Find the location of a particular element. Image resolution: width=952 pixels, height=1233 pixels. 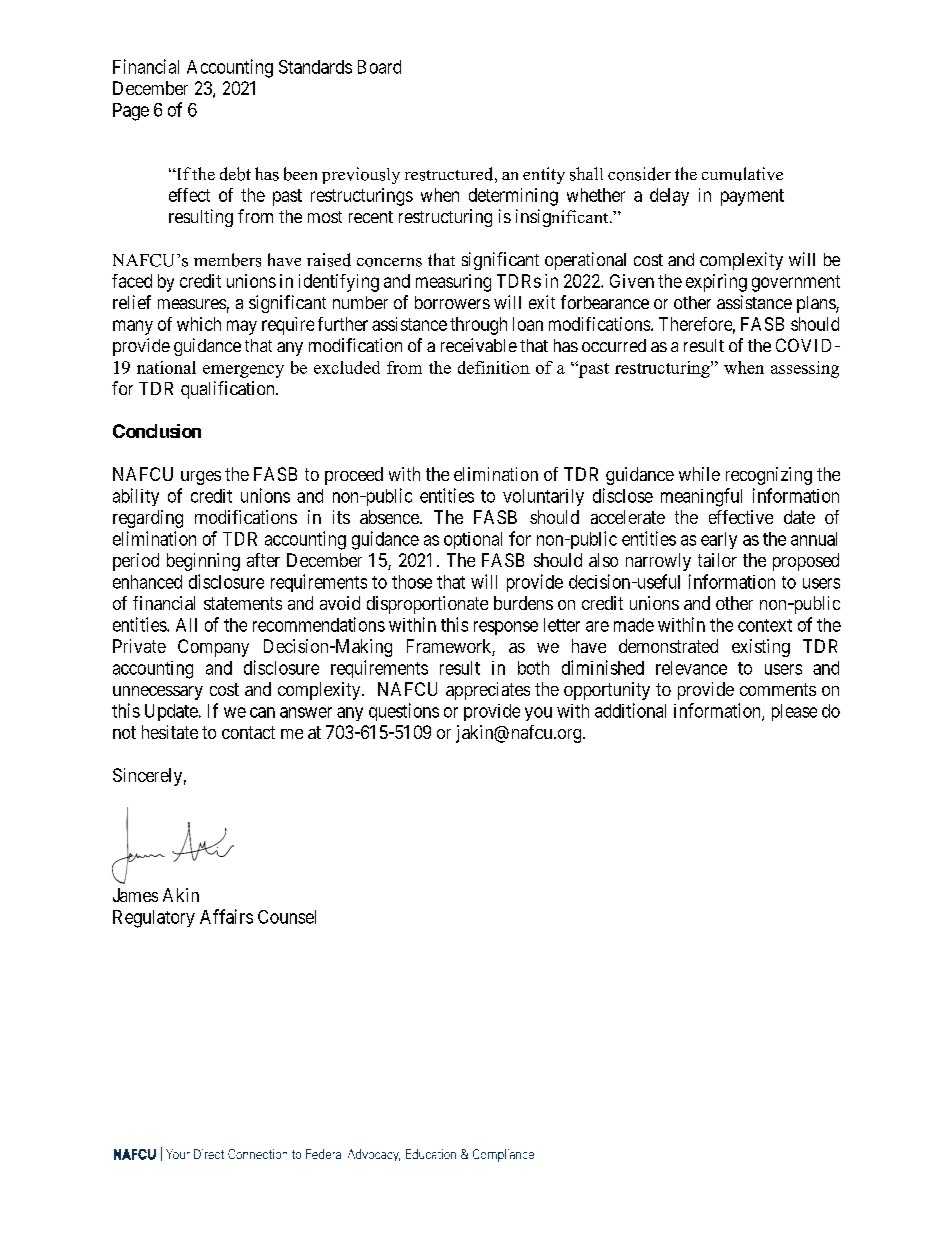

Counsel is located at coordinates (287, 917).
